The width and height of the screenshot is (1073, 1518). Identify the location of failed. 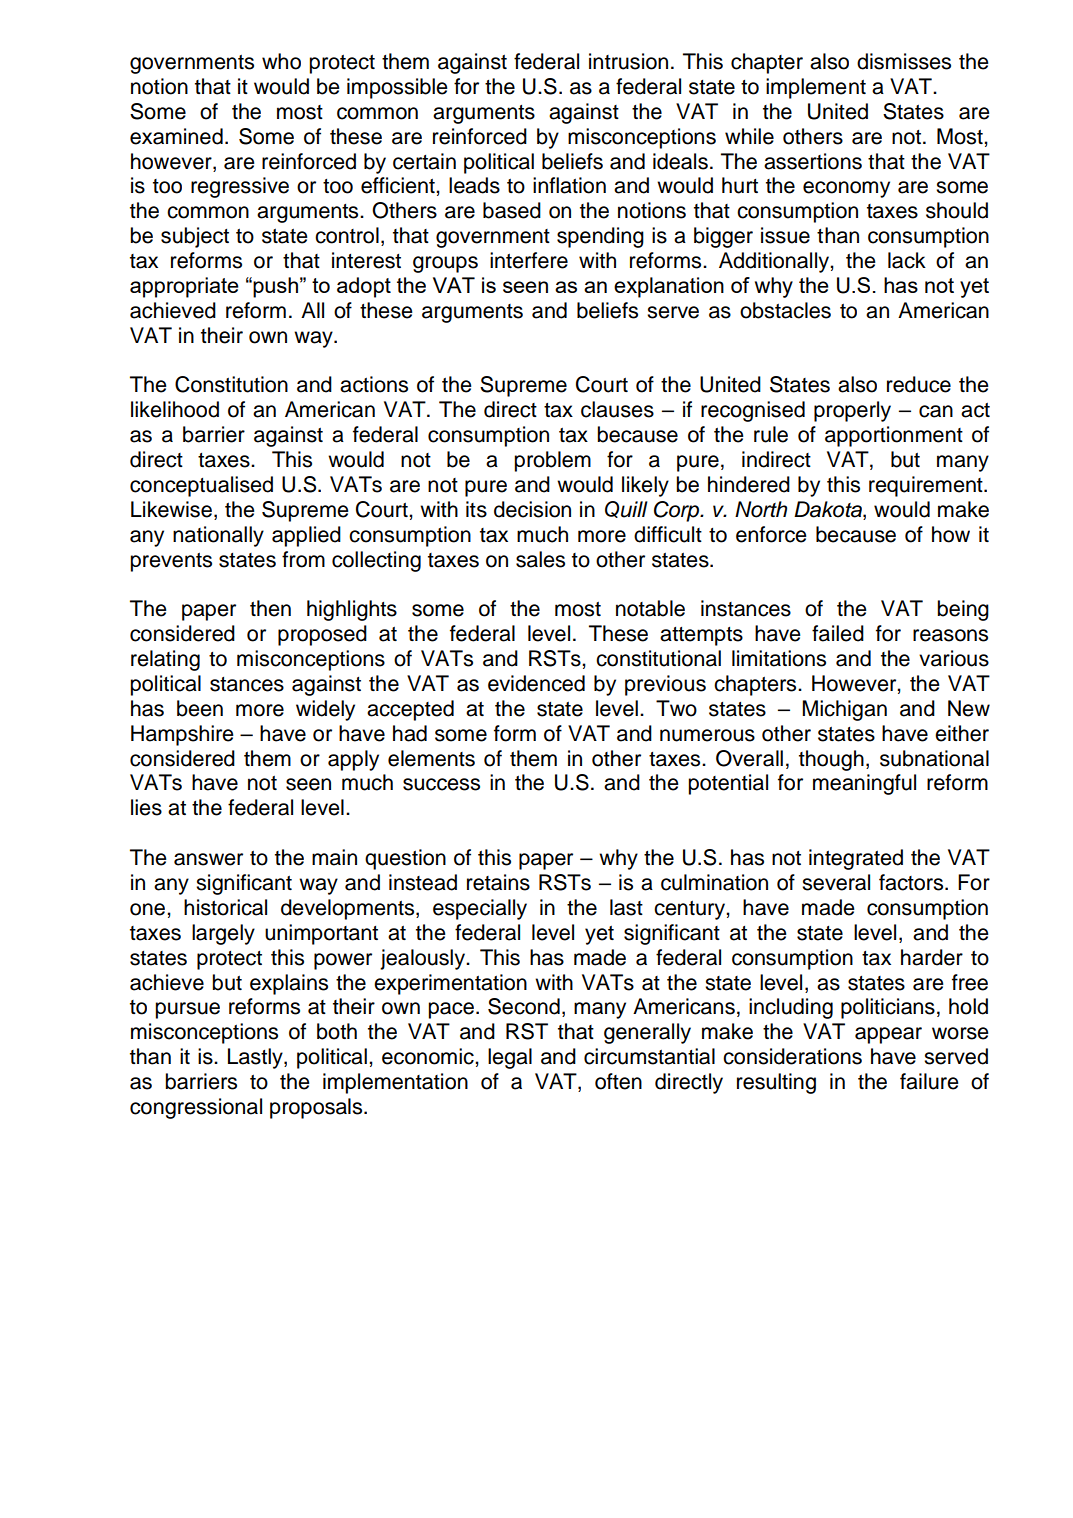
(838, 633).
